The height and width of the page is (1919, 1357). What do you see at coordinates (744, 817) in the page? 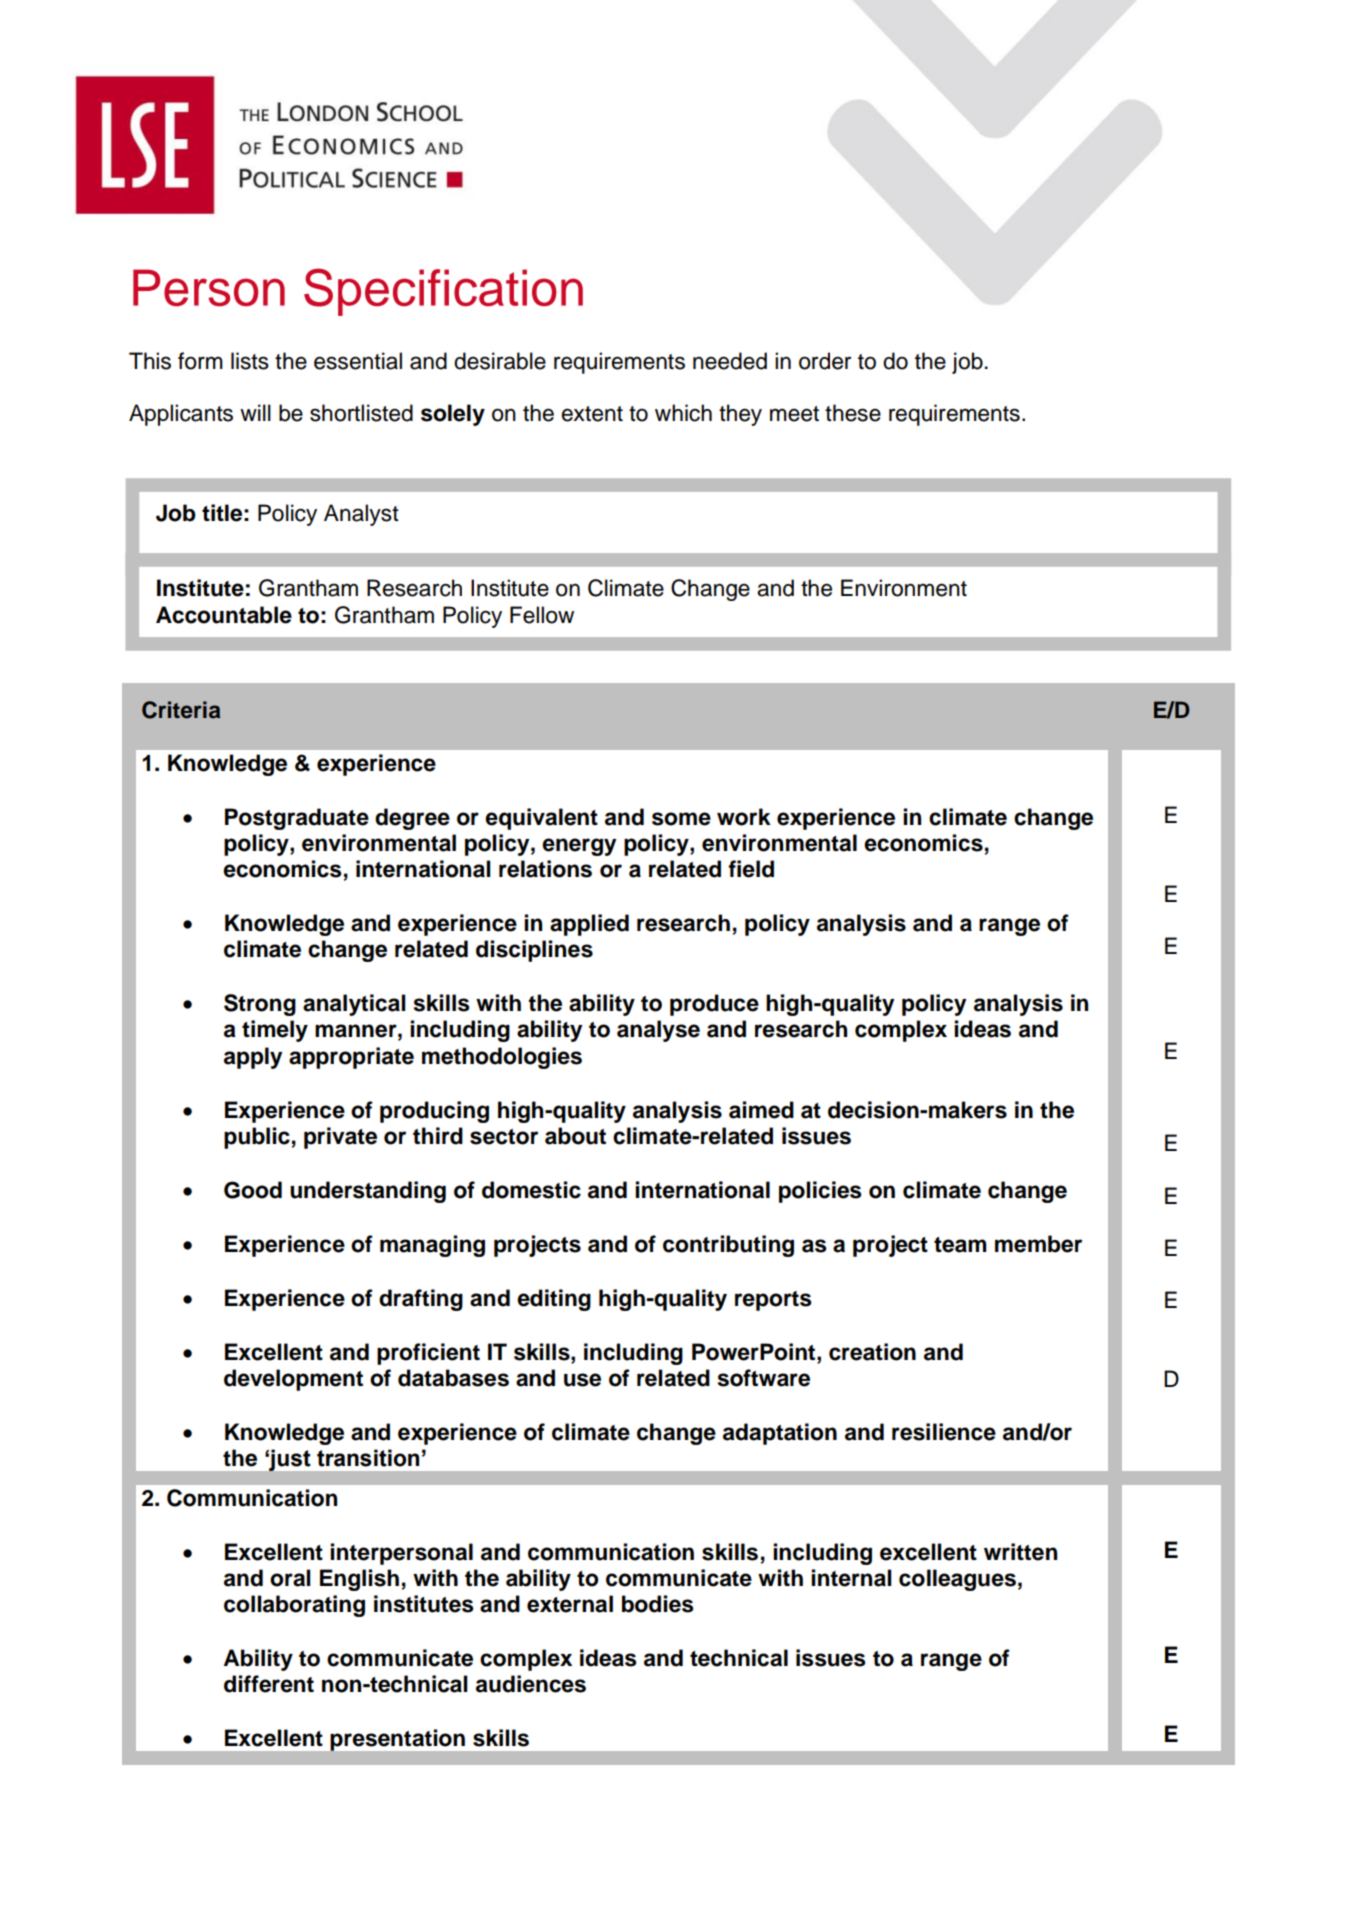
I see `work` at bounding box center [744, 817].
